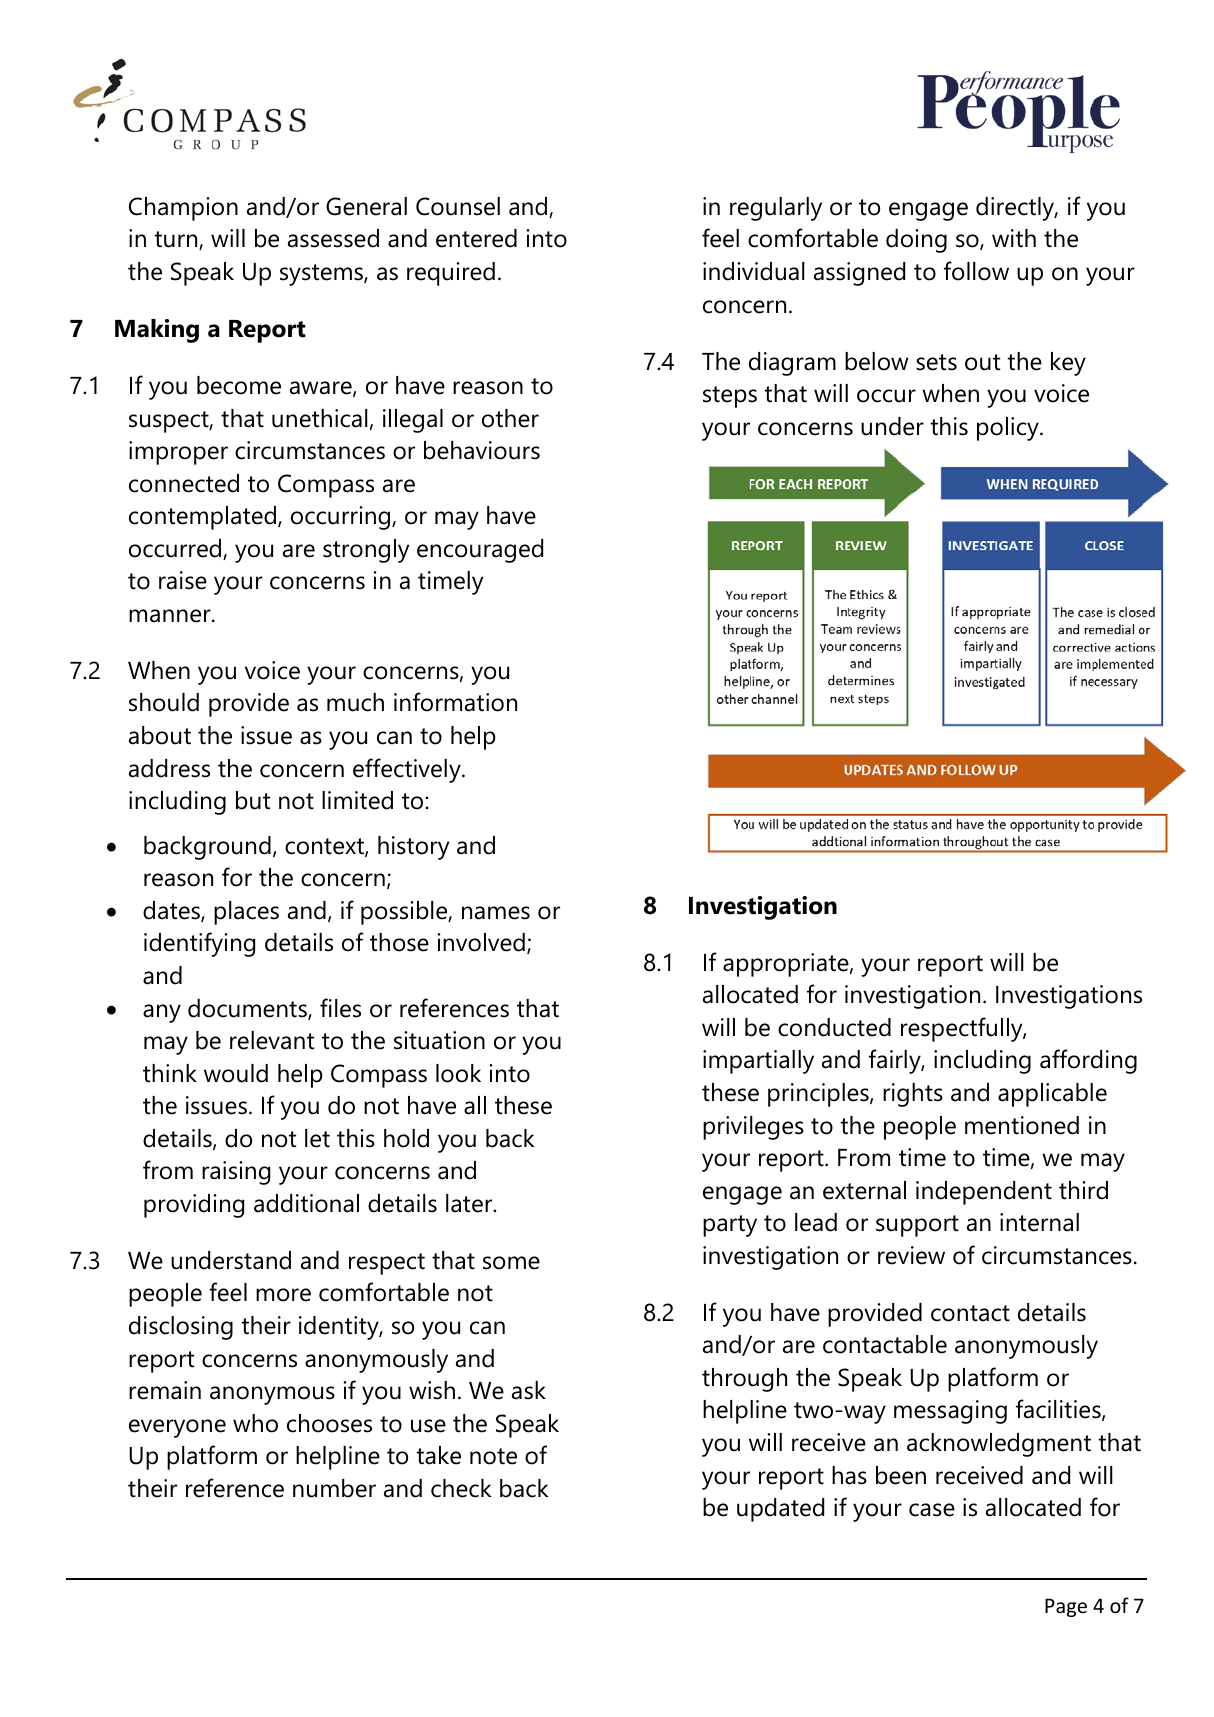  Describe the element at coordinates (322, 275) in the image. I see `systems` at that location.
